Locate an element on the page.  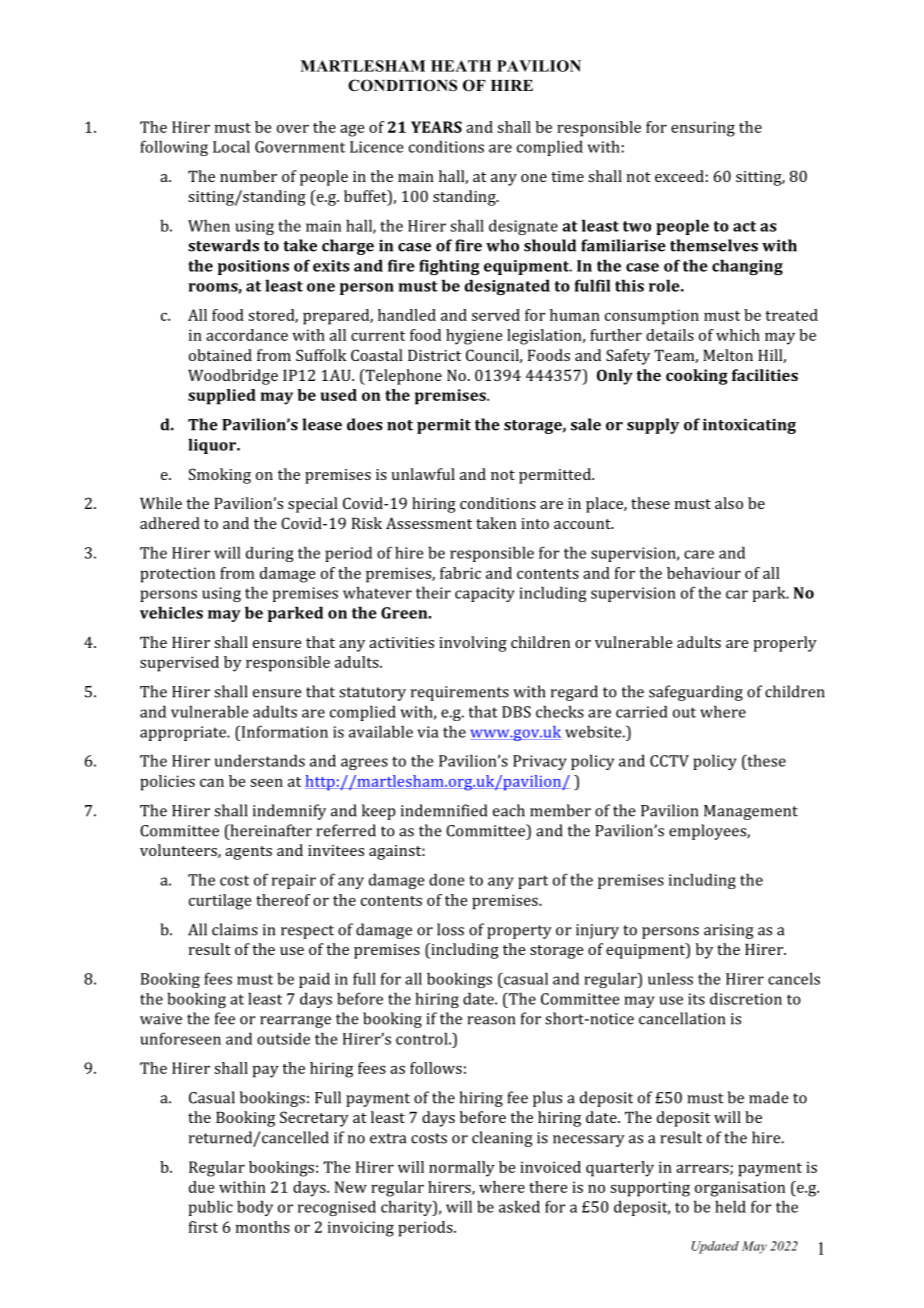
ensuring is located at coordinates (703, 129).
